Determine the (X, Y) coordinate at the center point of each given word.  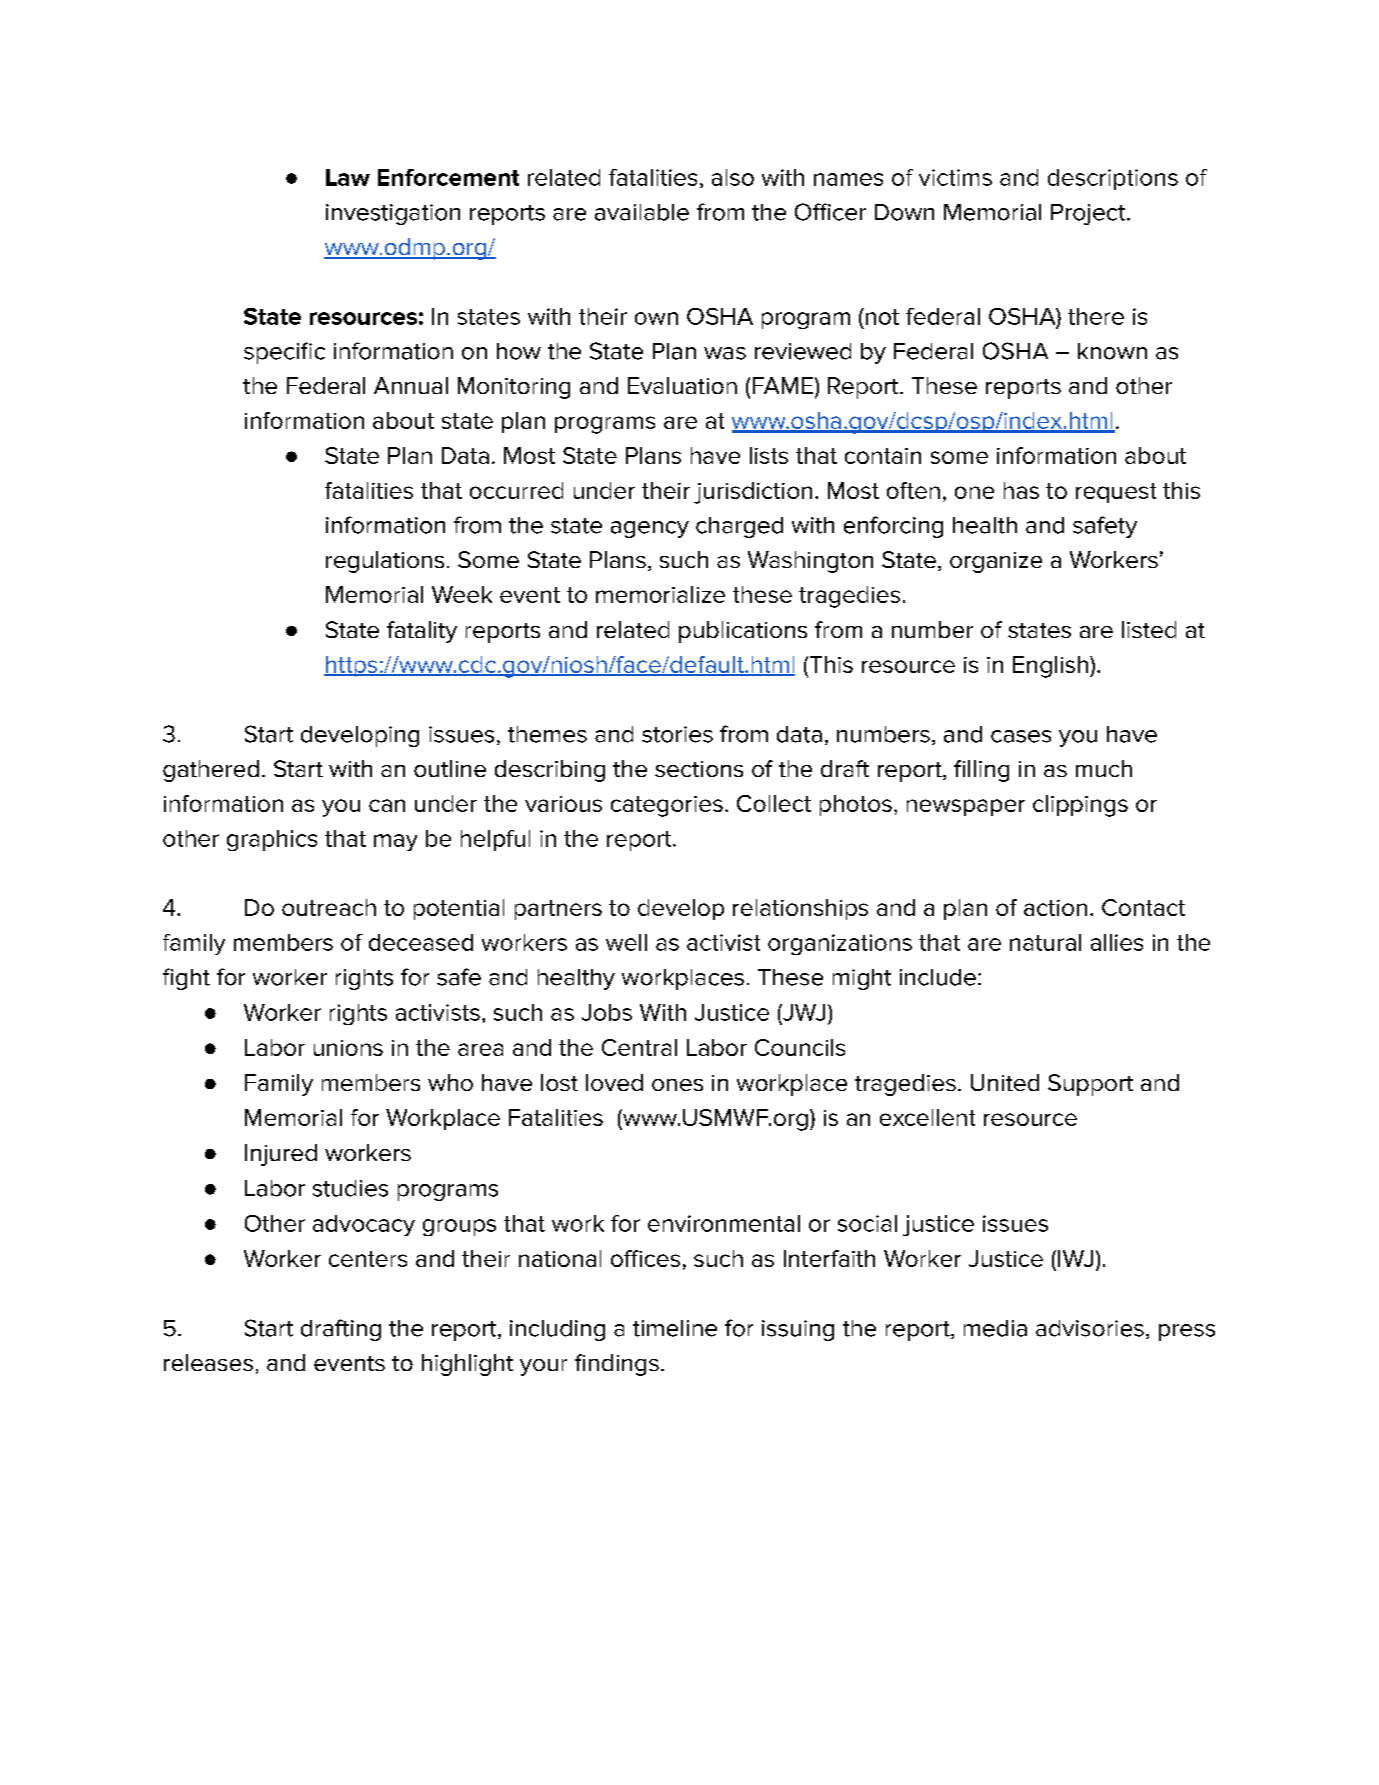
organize (996, 562)
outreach (329, 907)
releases (208, 1362)
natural (1045, 942)
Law (348, 177)
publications (743, 632)
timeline (675, 1328)
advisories (1090, 1328)
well (626, 942)
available (642, 212)
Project (1089, 214)
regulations (385, 562)
